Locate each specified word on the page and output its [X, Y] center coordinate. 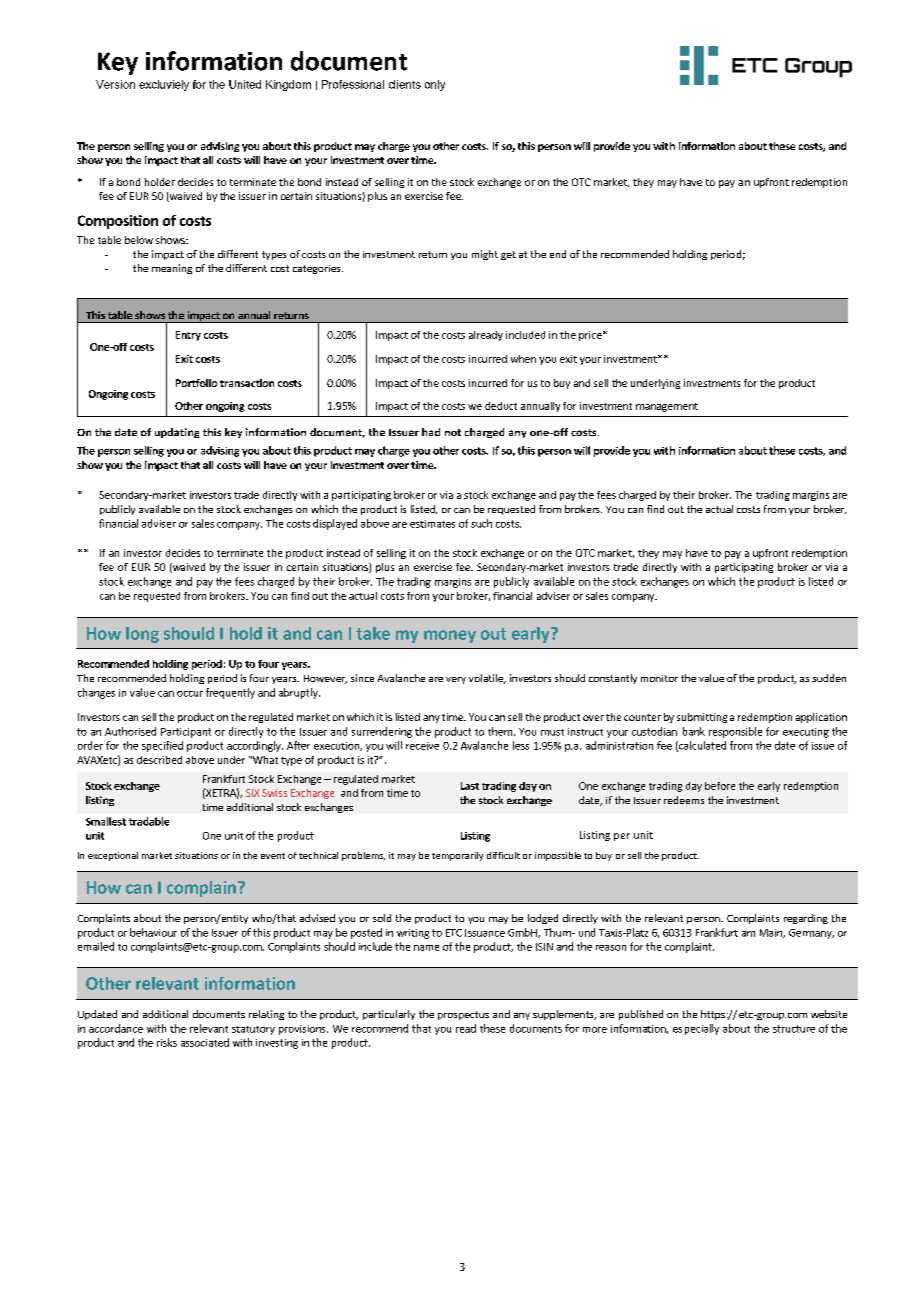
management [667, 407]
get [508, 255]
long [142, 635]
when [523, 359]
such [481, 523]
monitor [659, 678]
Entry [188, 336]
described [159, 760]
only [435, 85]
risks [167, 1042]
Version [115, 84]
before [720, 786]
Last [470, 786]
